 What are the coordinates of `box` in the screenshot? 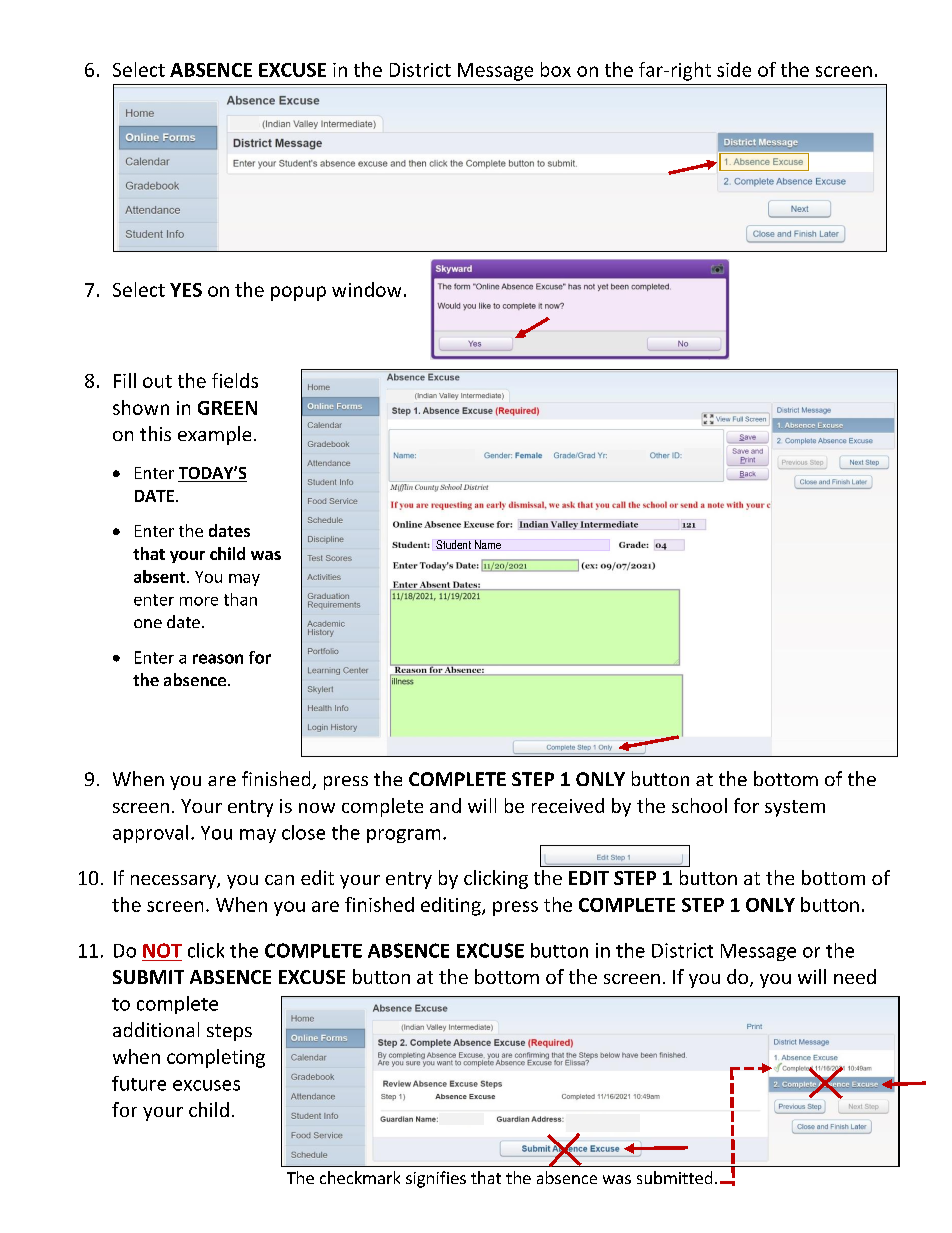 It's located at (556, 69).
